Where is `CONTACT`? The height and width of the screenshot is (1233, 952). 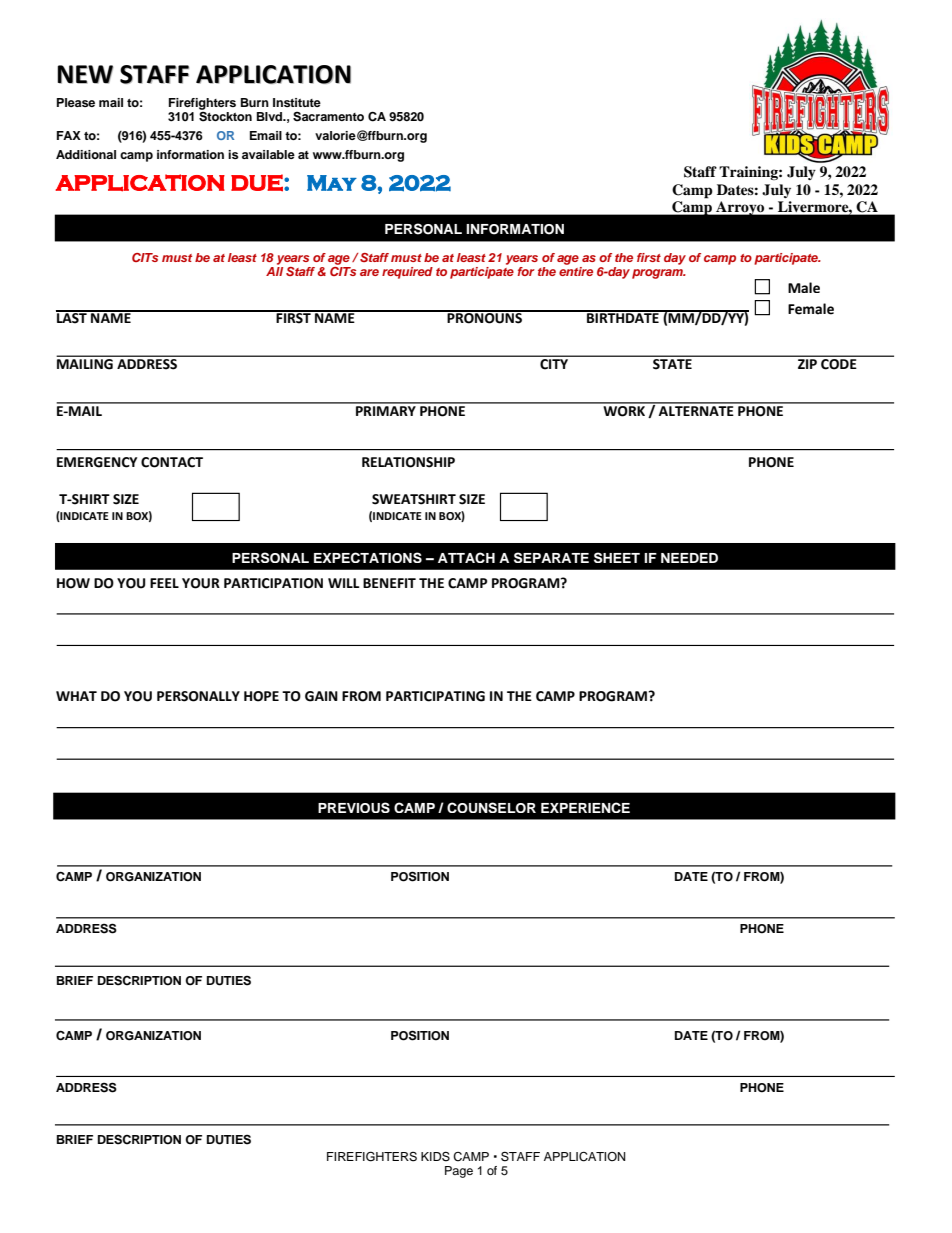
CONTACT is located at coordinates (172, 462).
